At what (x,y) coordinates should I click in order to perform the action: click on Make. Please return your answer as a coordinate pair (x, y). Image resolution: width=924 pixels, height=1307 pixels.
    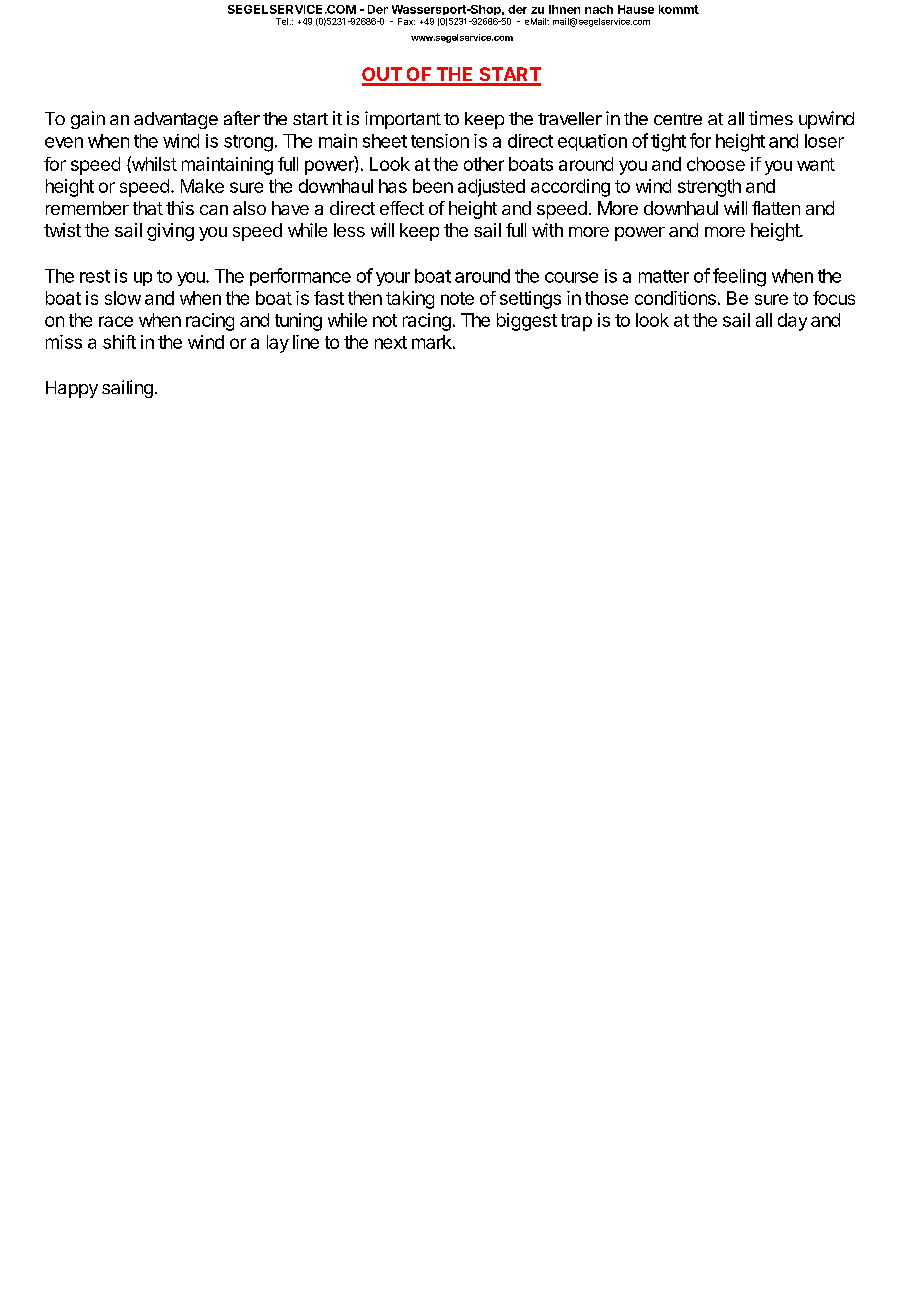
    Looking at the image, I should click on (202, 186).
